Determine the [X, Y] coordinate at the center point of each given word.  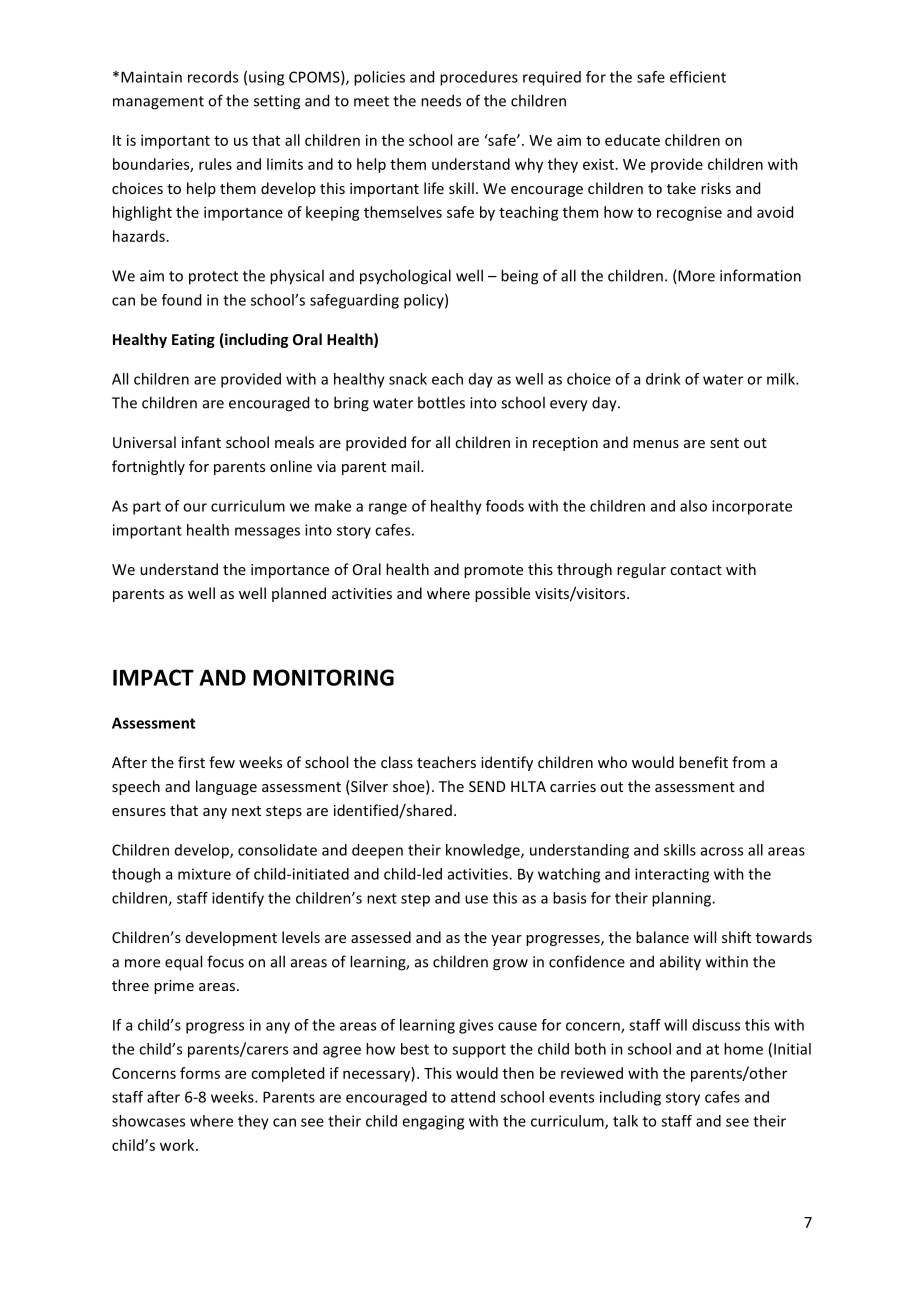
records [213, 77]
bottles [441, 402]
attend [473, 1097]
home [743, 1049]
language [226, 787]
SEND [487, 786]
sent [724, 443]
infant [201, 442]
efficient [698, 77]
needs [441, 100]
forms [200, 1073]
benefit [703, 762]
